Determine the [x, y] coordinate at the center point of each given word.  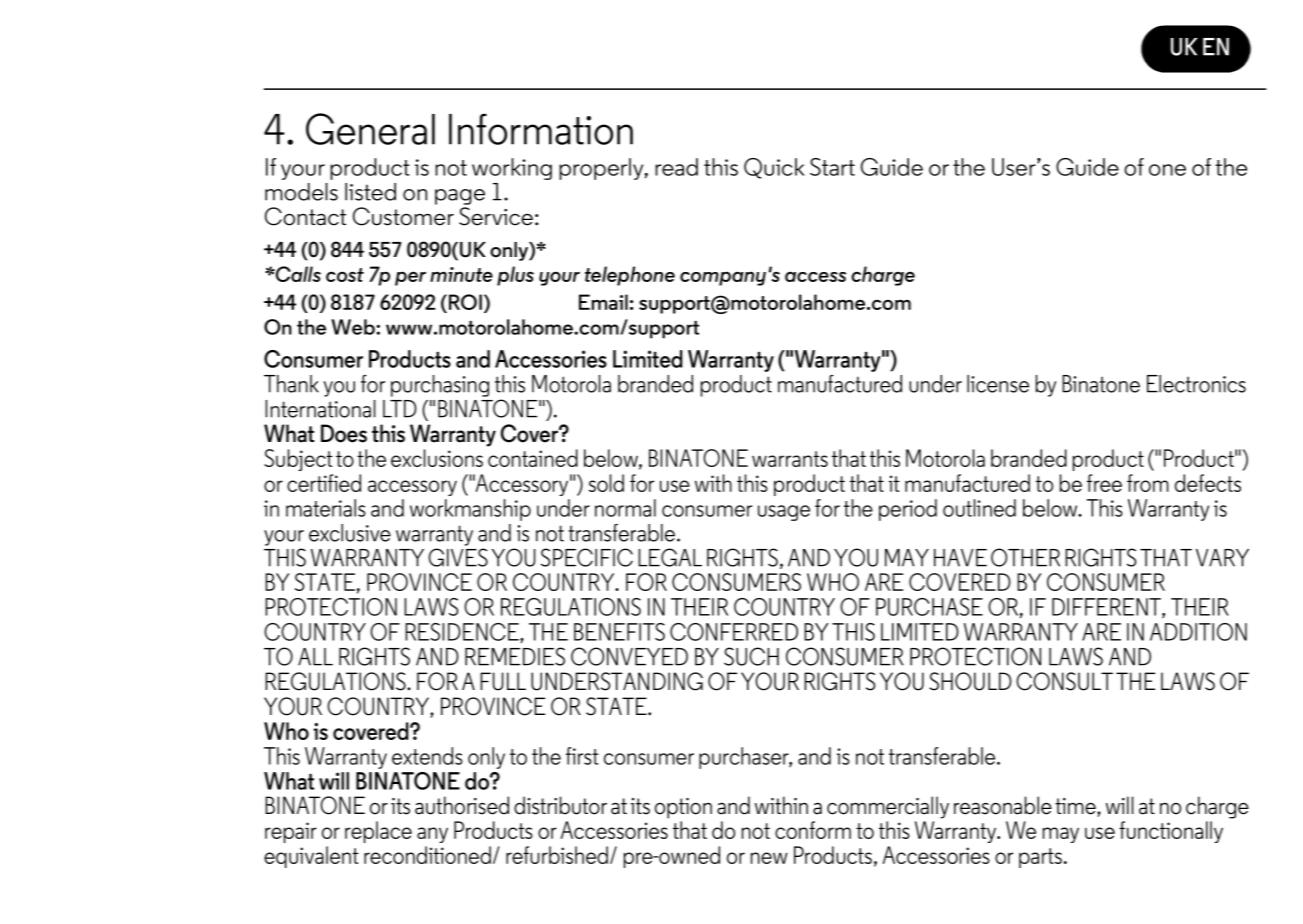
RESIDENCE [463, 633]
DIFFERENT [1107, 608]
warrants [790, 459]
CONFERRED [734, 632]
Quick [774, 168]
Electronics [1196, 384]
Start [832, 167]
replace [378, 832]
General [370, 129]
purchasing [440, 386]
